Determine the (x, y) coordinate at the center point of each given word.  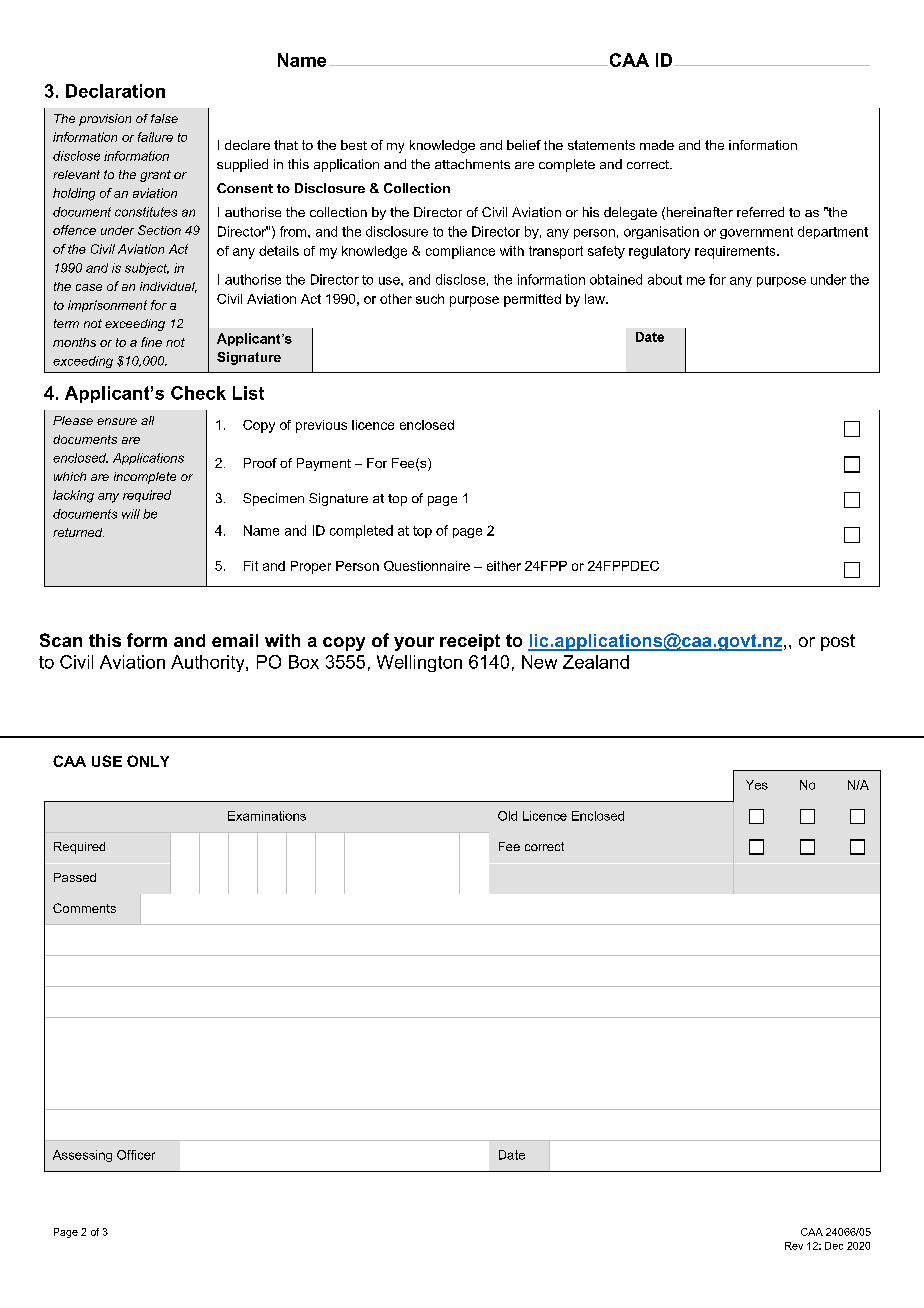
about (665, 279)
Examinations (267, 816)
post (838, 642)
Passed (75, 877)
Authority (209, 663)
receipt (470, 642)
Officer (136, 1155)
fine (151, 342)
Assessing (82, 1156)
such (430, 299)
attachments (472, 164)
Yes (757, 785)
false (164, 118)
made (657, 145)
